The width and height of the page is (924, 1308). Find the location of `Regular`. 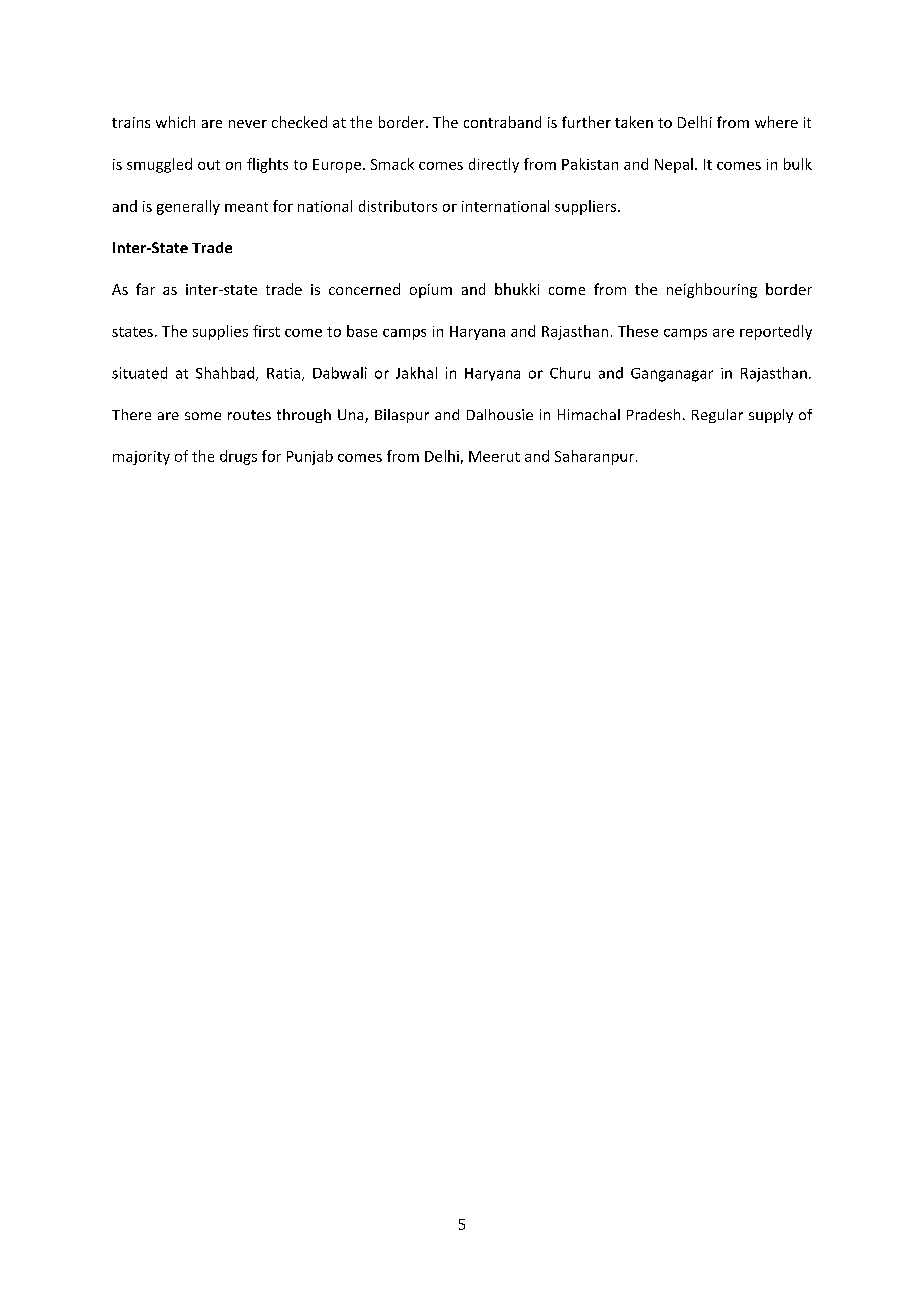

Regular is located at coordinates (717, 416).
